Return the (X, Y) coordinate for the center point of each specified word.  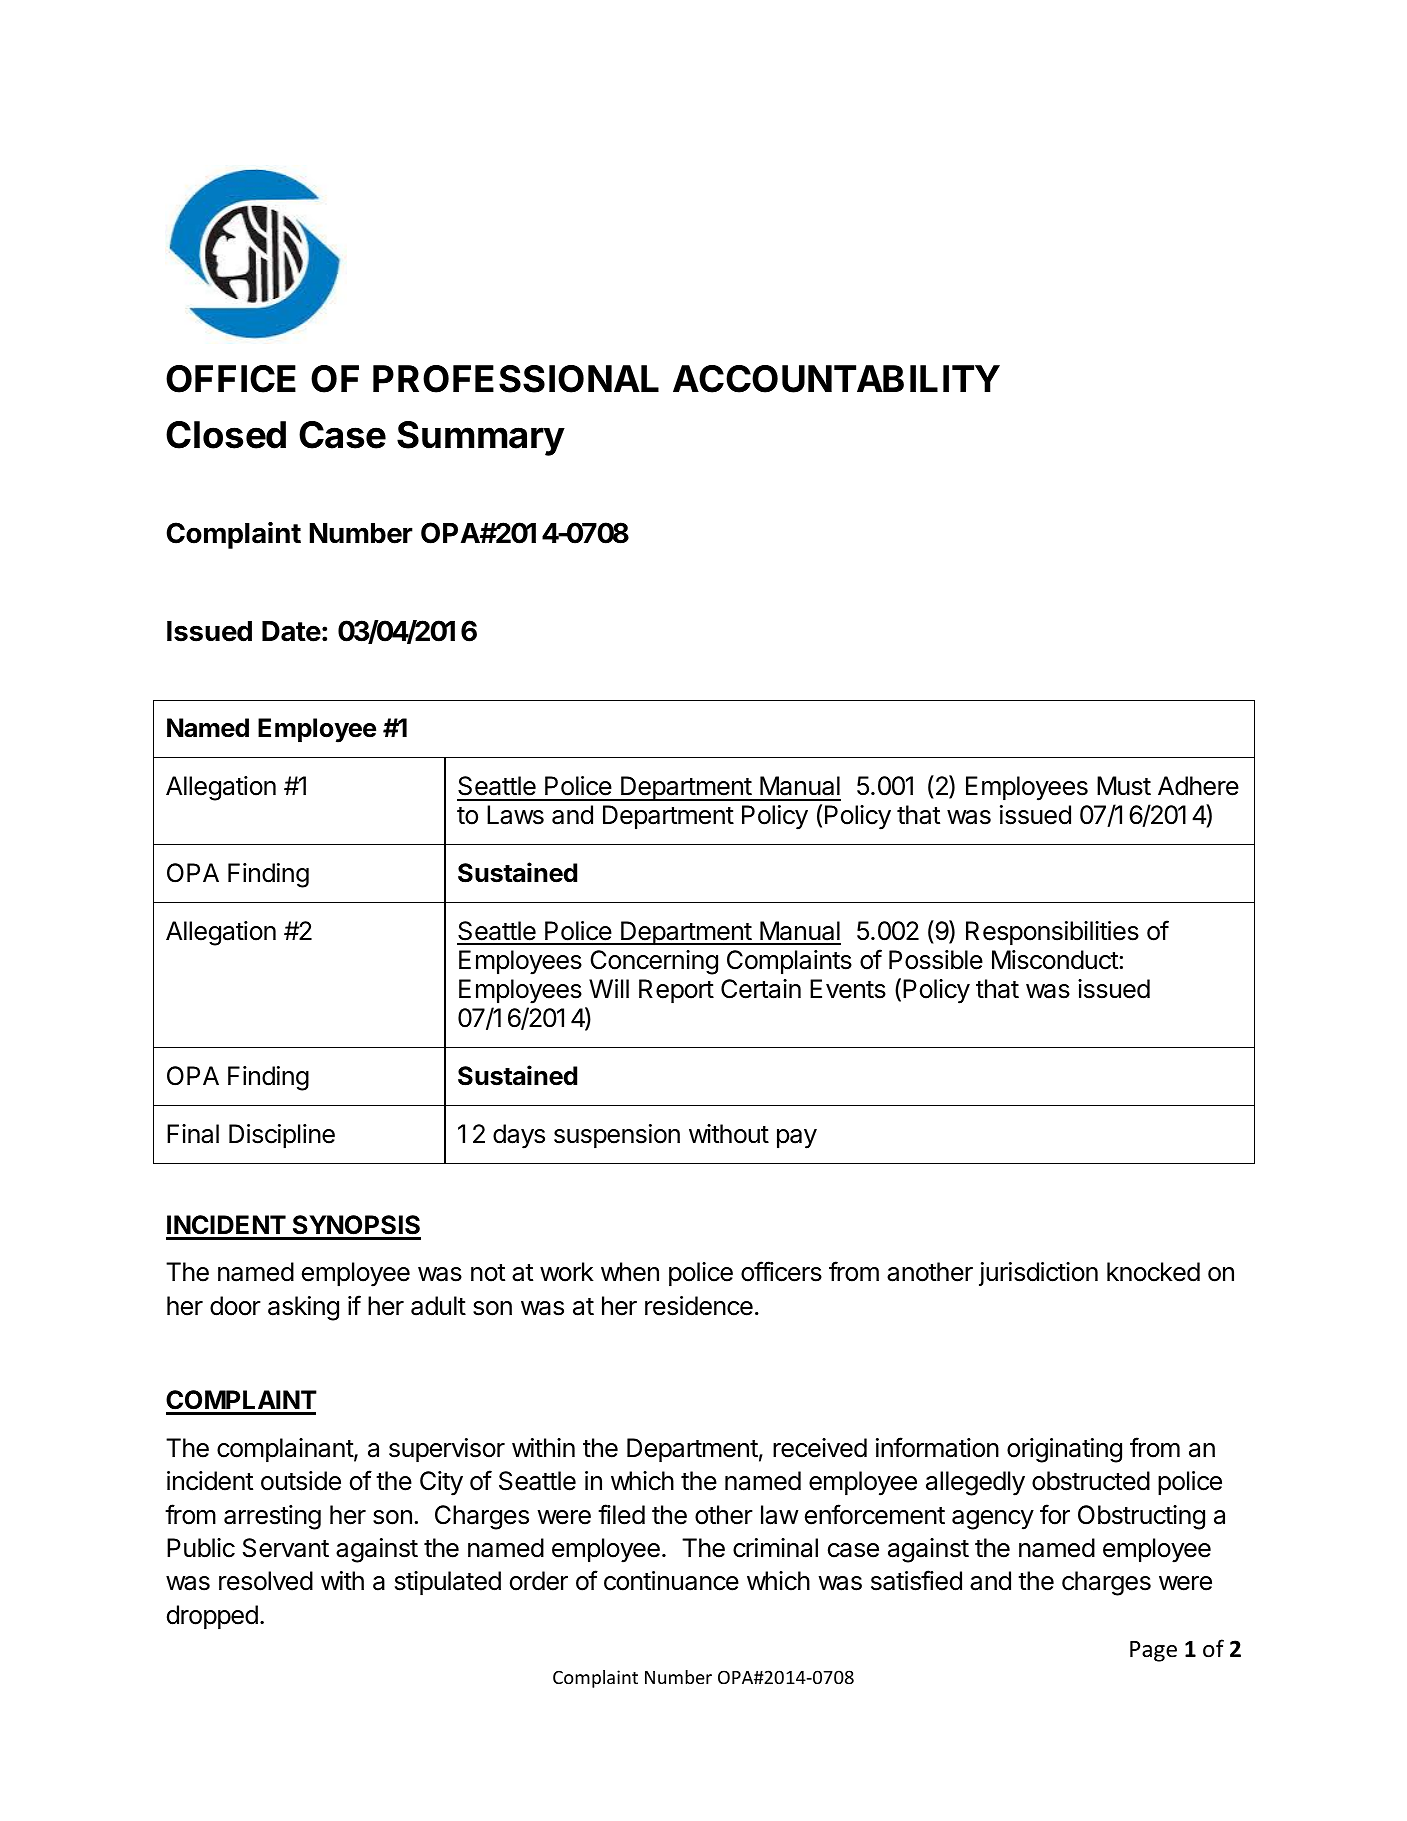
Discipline (282, 1136)
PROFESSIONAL (516, 379)
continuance (671, 1581)
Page (1153, 1651)
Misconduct (1055, 960)
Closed (226, 435)
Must (1124, 786)
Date (291, 631)
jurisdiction (1038, 1274)
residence (699, 1306)
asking (303, 1308)
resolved (266, 1581)
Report (676, 991)
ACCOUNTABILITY (836, 379)
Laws (515, 815)
